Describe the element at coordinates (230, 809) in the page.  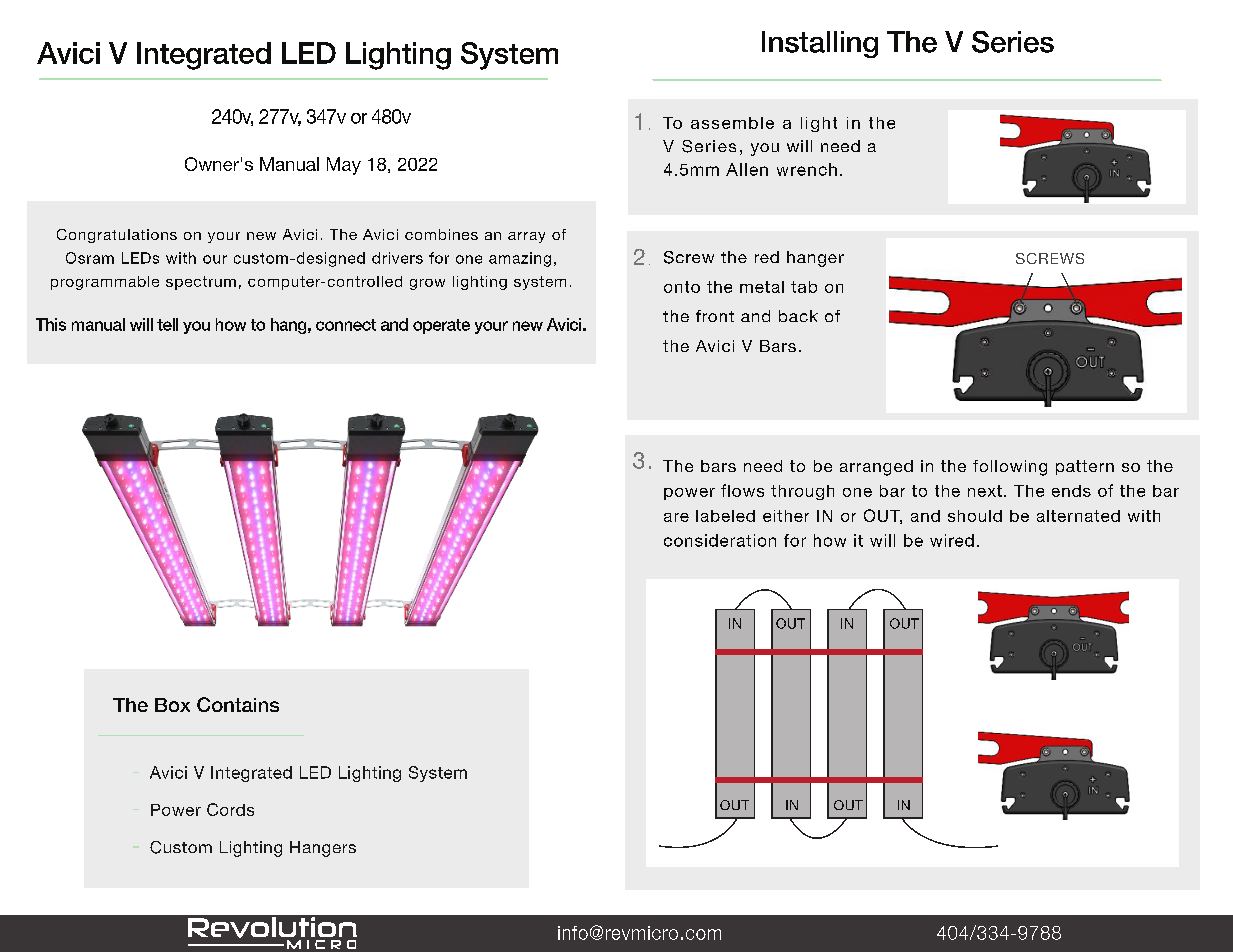
I see `Cords` at that location.
